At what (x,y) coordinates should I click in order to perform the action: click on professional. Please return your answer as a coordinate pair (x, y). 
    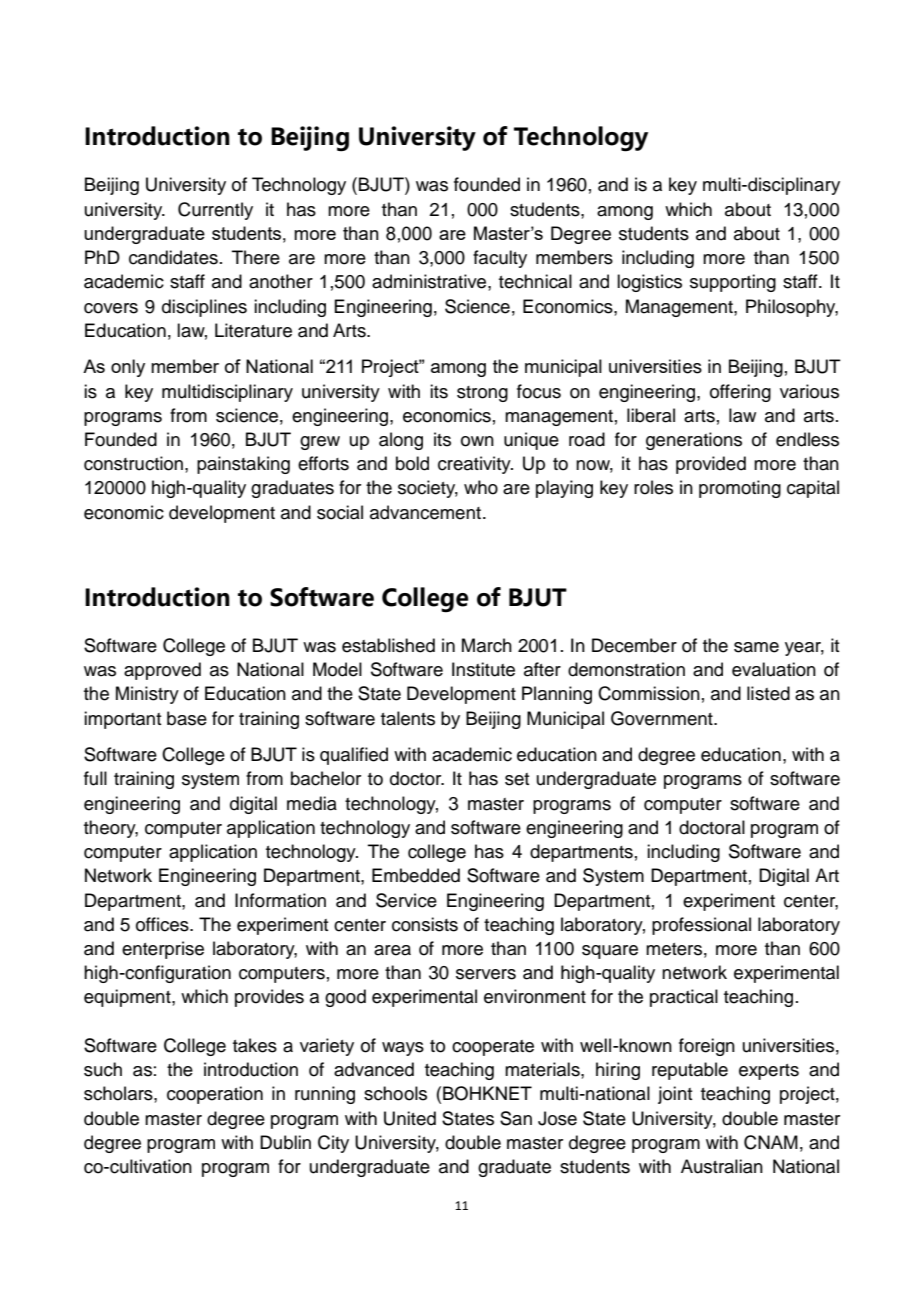
    Looking at the image, I should click on (701, 926).
